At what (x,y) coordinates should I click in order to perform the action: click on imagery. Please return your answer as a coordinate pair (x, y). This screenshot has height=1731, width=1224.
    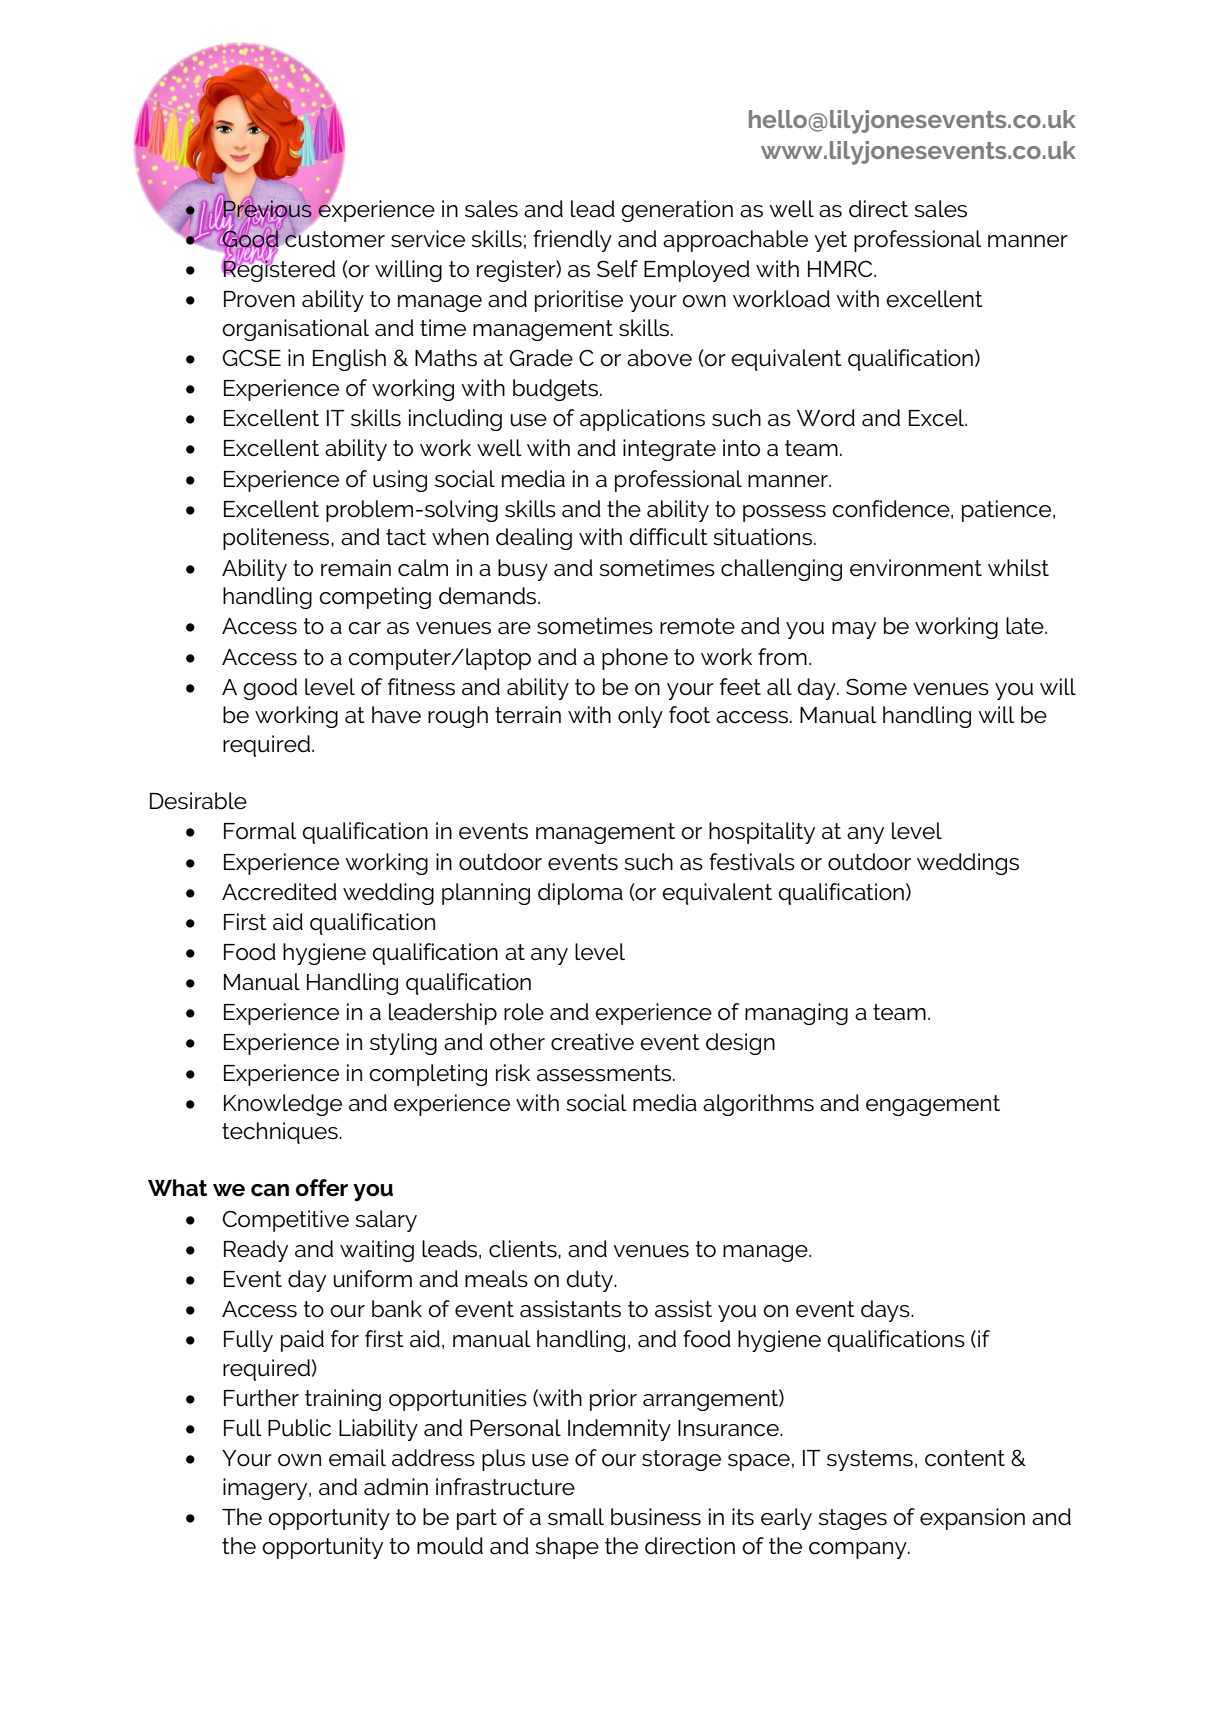
    Looking at the image, I should click on (266, 1489).
